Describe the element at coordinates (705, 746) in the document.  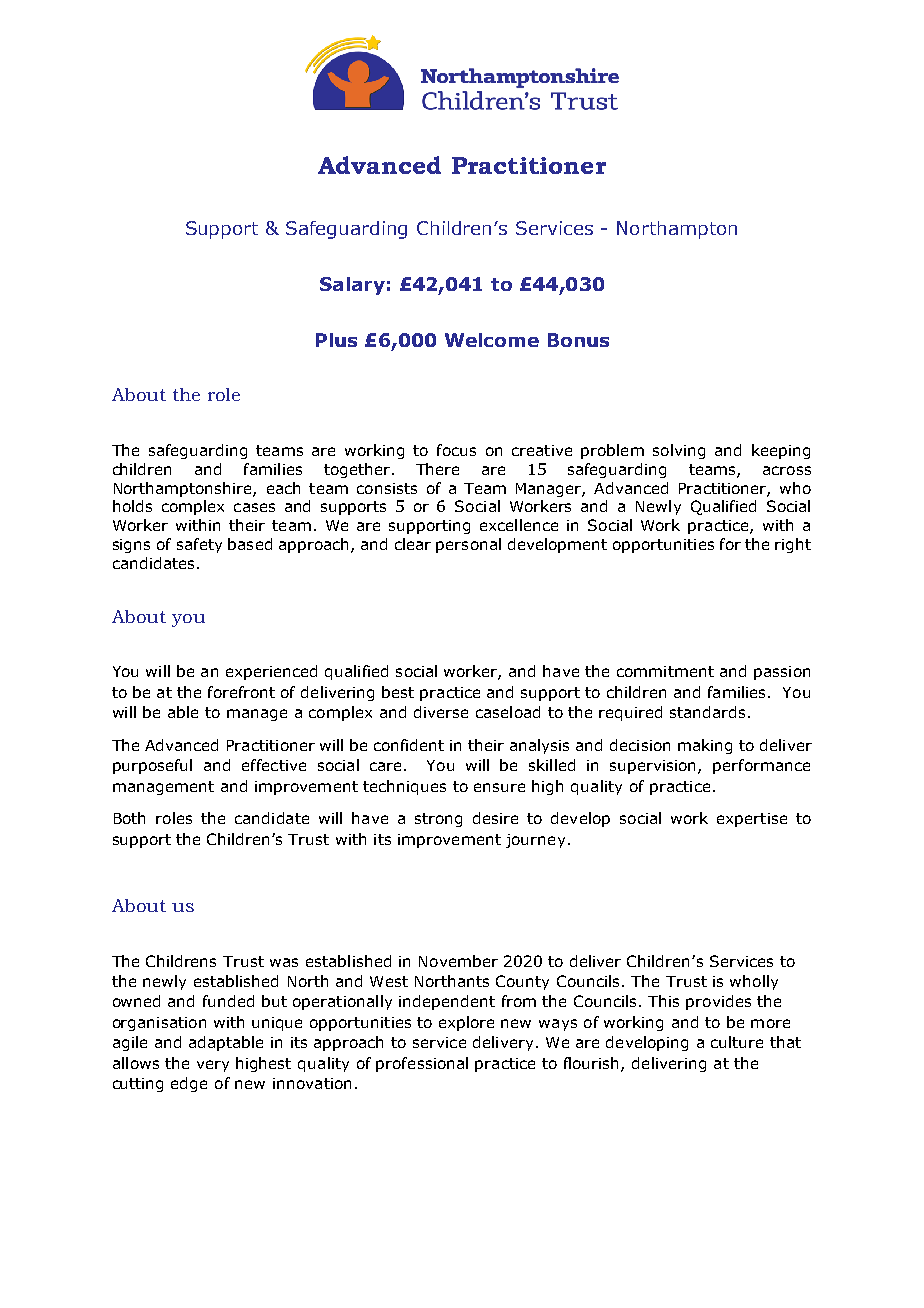
I see `making` at that location.
